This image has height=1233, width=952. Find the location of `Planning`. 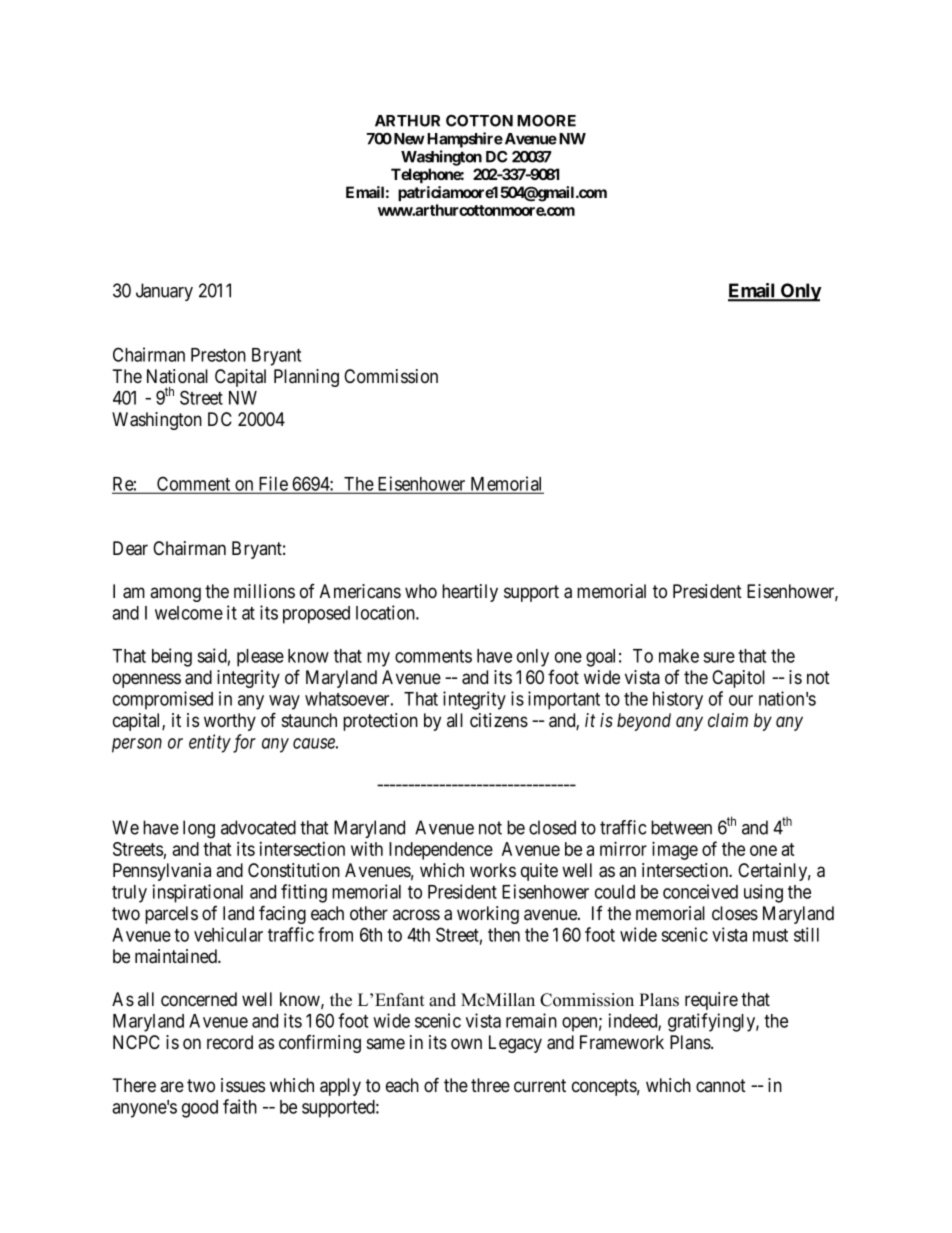

Planning is located at coordinates (306, 378).
